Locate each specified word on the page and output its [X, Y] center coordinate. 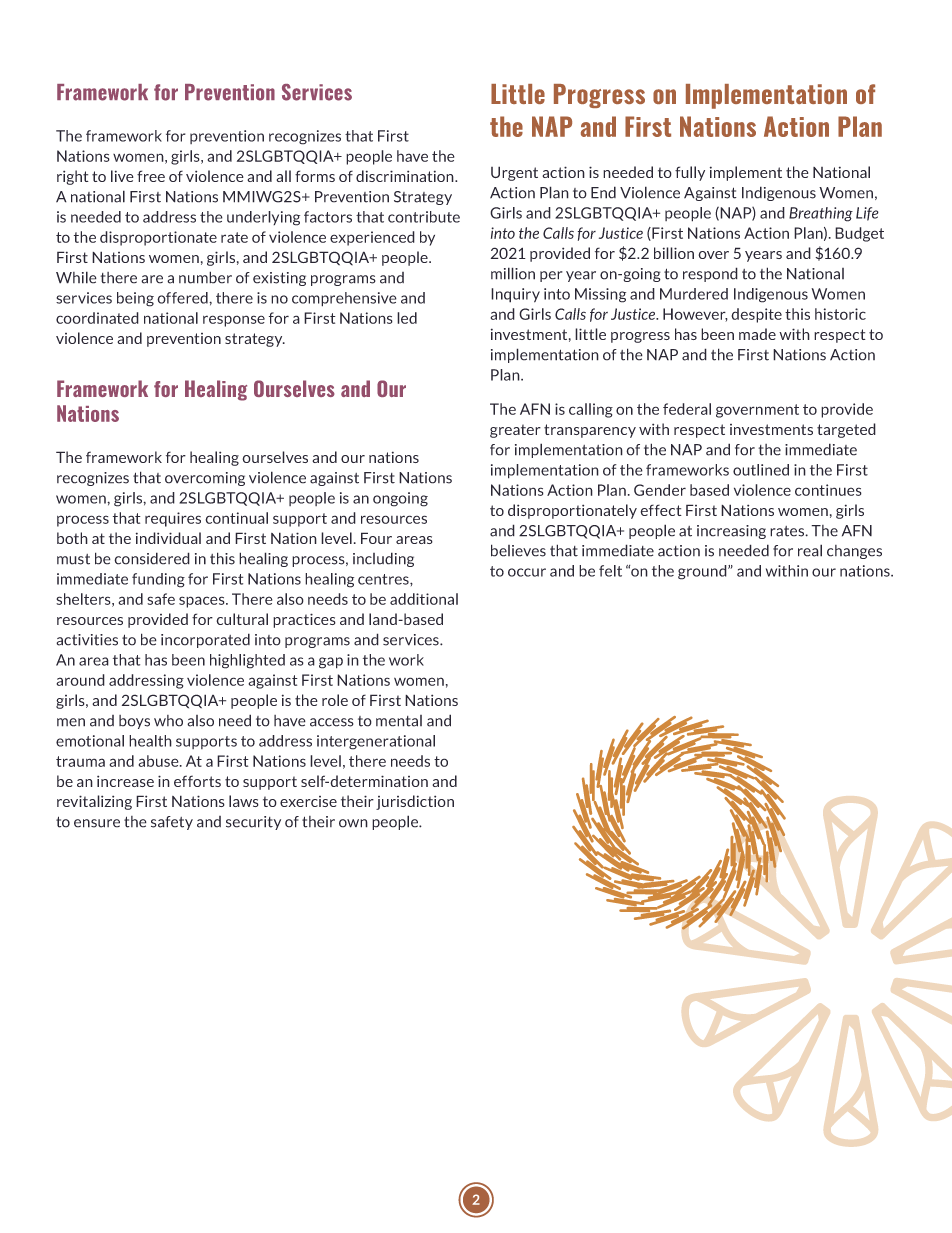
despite [756, 315]
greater [515, 431]
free [151, 176]
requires [173, 519]
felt [610, 571]
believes [518, 550]
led [407, 318]
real [810, 550]
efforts [197, 781]
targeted [846, 430]
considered [152, 558]
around [80, 680]
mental [399, 721]
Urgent [514, 173]
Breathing [821, 214]
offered [183, 298]
